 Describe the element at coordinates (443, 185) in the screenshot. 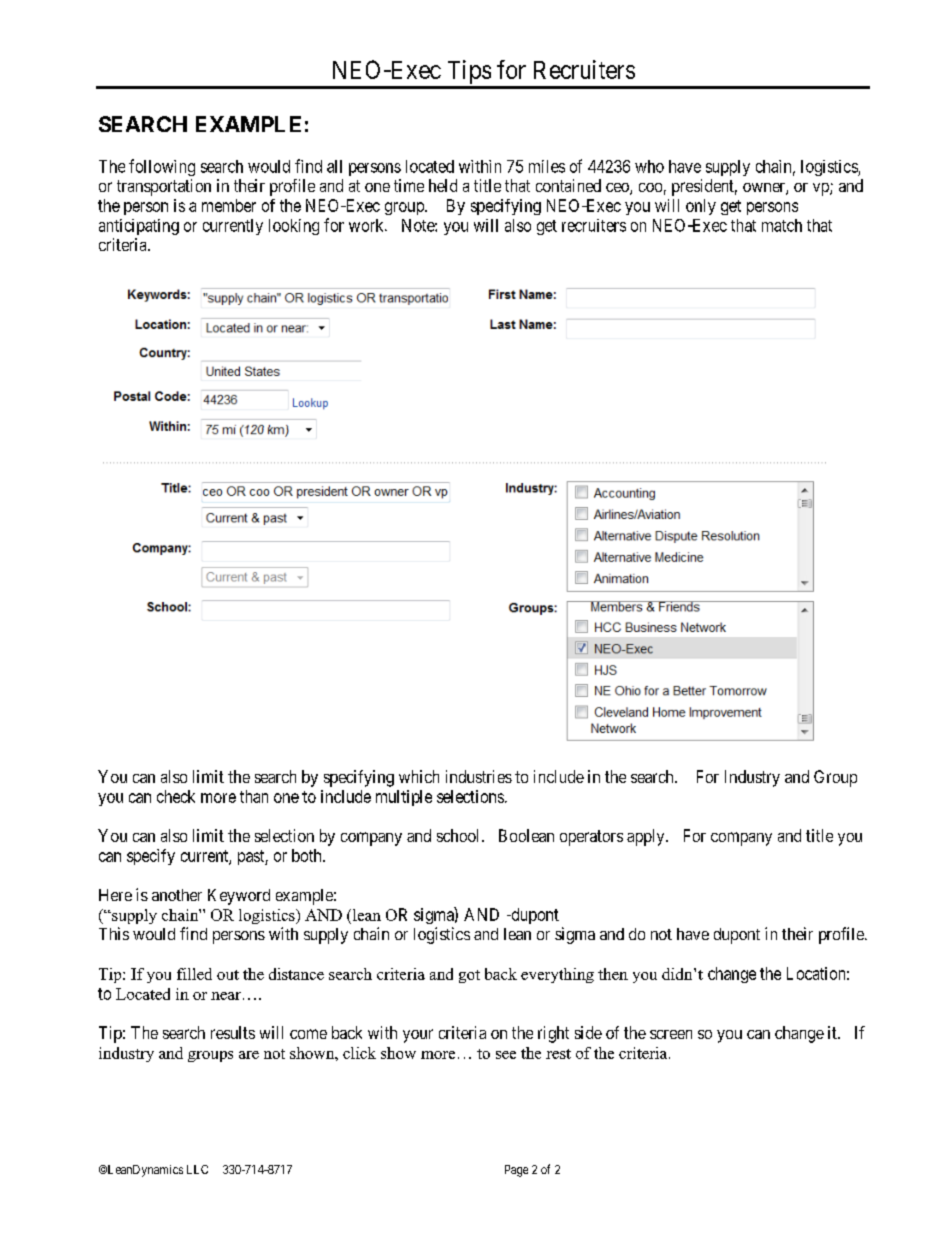

I see `held` at that location.
